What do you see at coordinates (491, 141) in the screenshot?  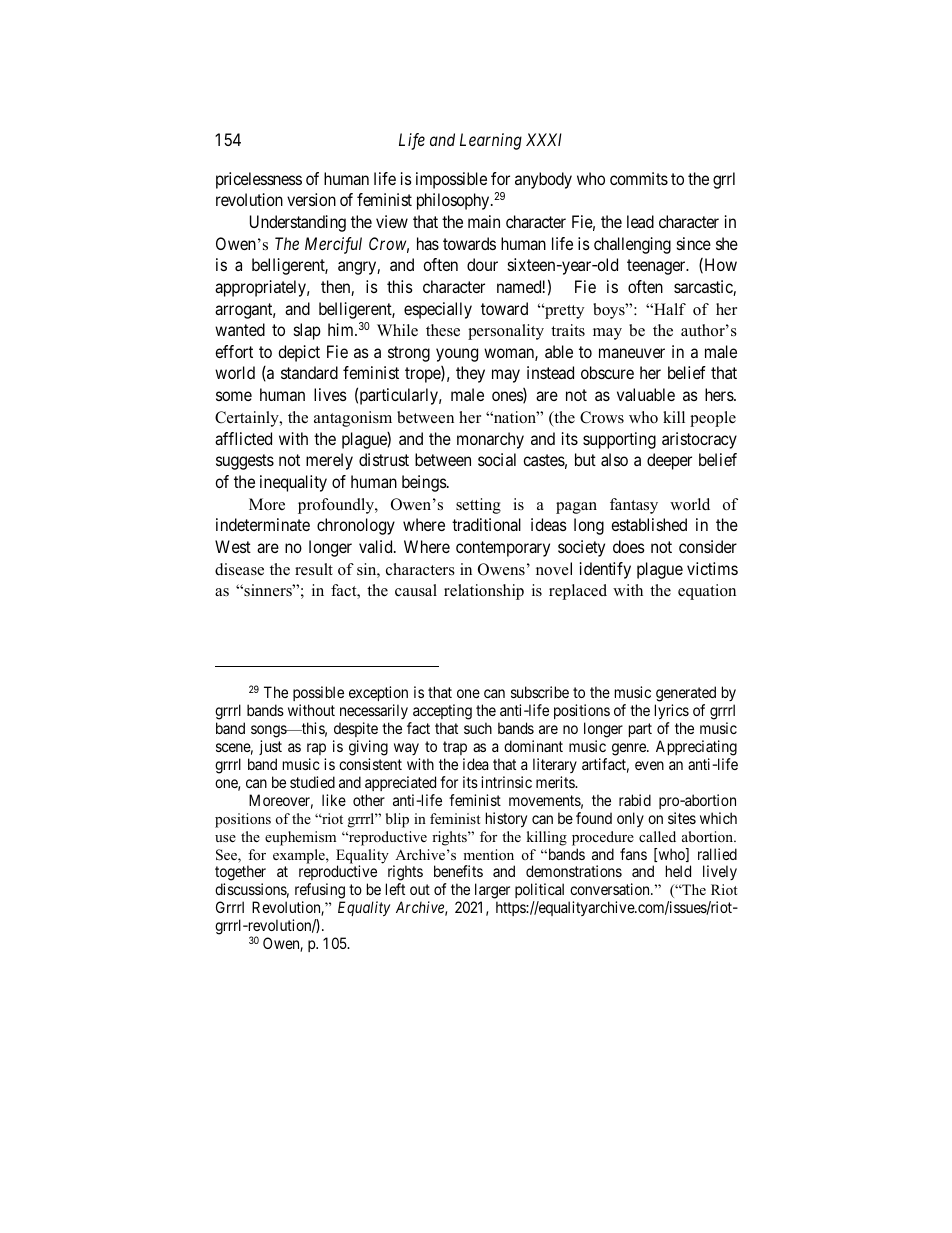 I see `Learning` at bounding box center [491, 141].
